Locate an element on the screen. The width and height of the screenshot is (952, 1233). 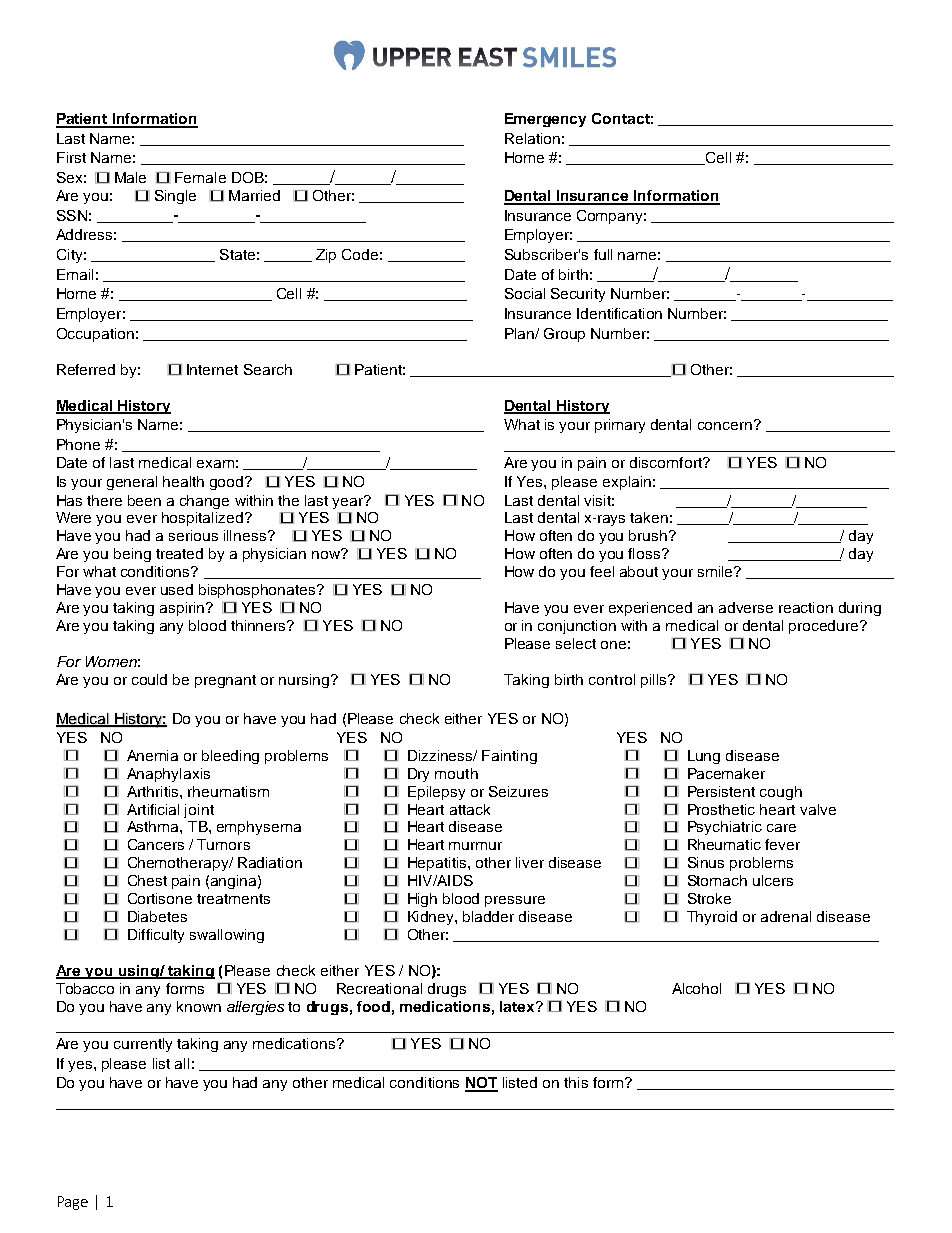
Plan is located at coordinates (520, 333).
